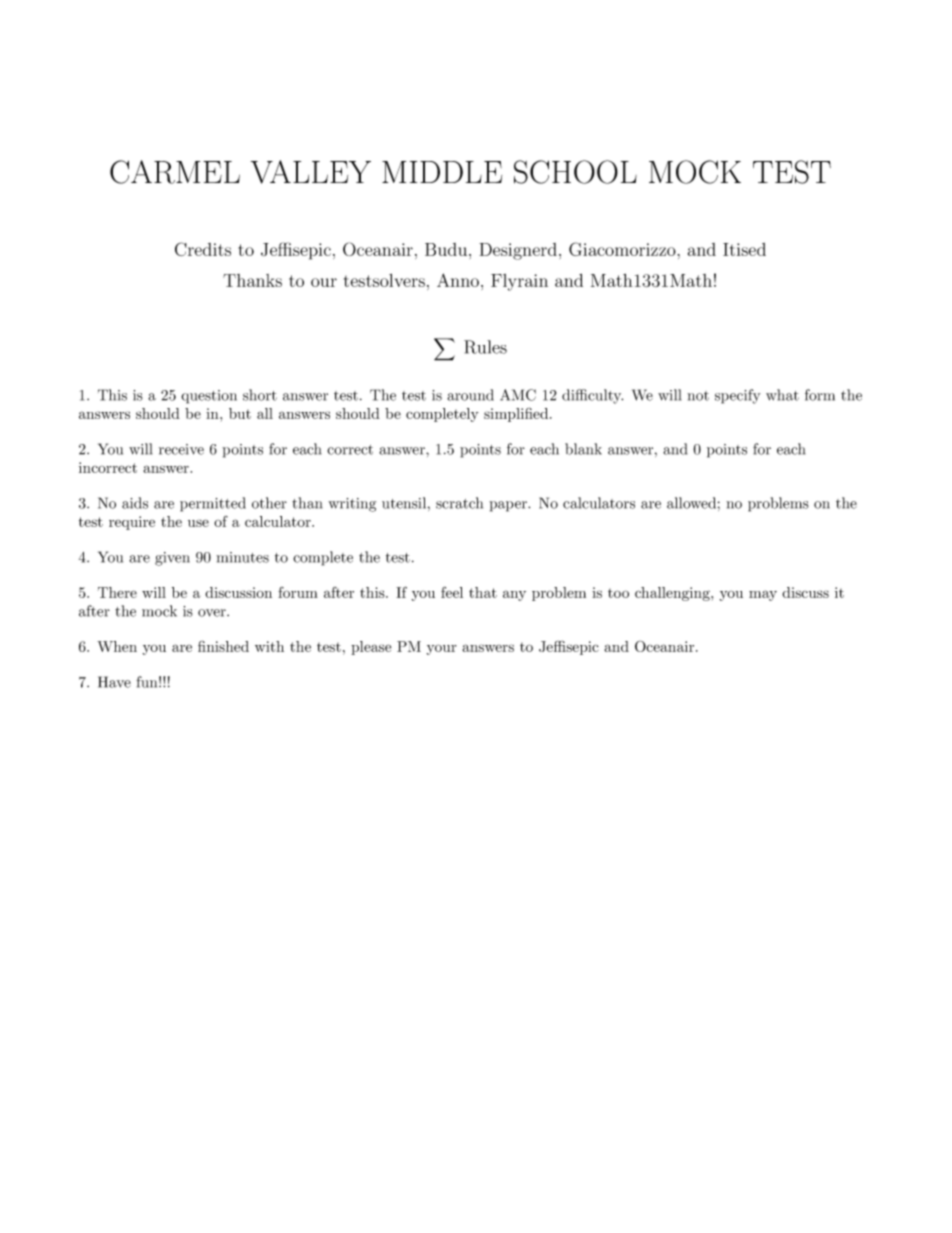 The width and height of the page is (952, 1233). What do you see at coordinates (175, 172) in the page?
I see `CARMEL` at bounding box center [175, 172].
